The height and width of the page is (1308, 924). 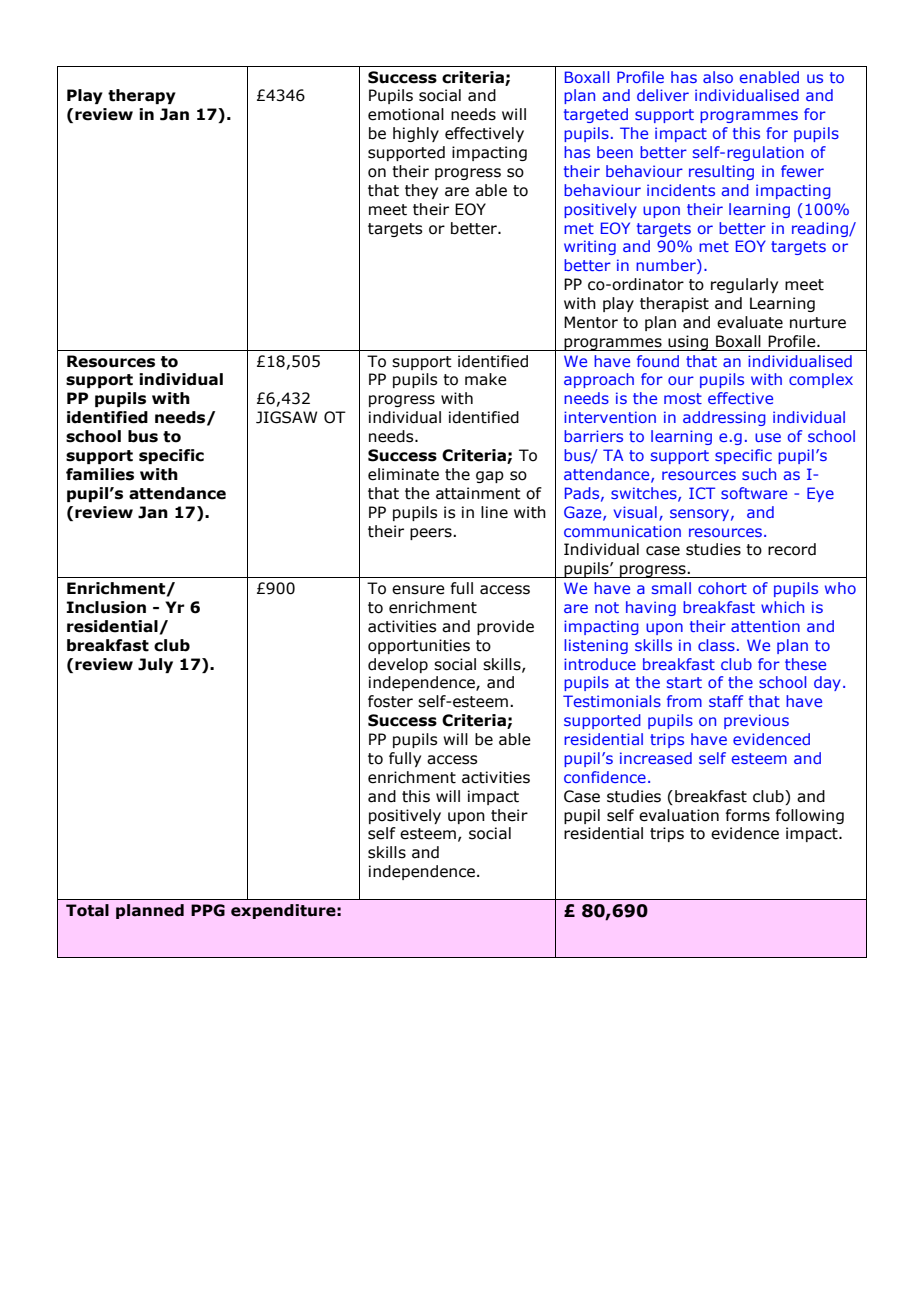 What do you see at coordinates (142, 96) in the page?
I see `therapy` at bounding box center [142, 96].
